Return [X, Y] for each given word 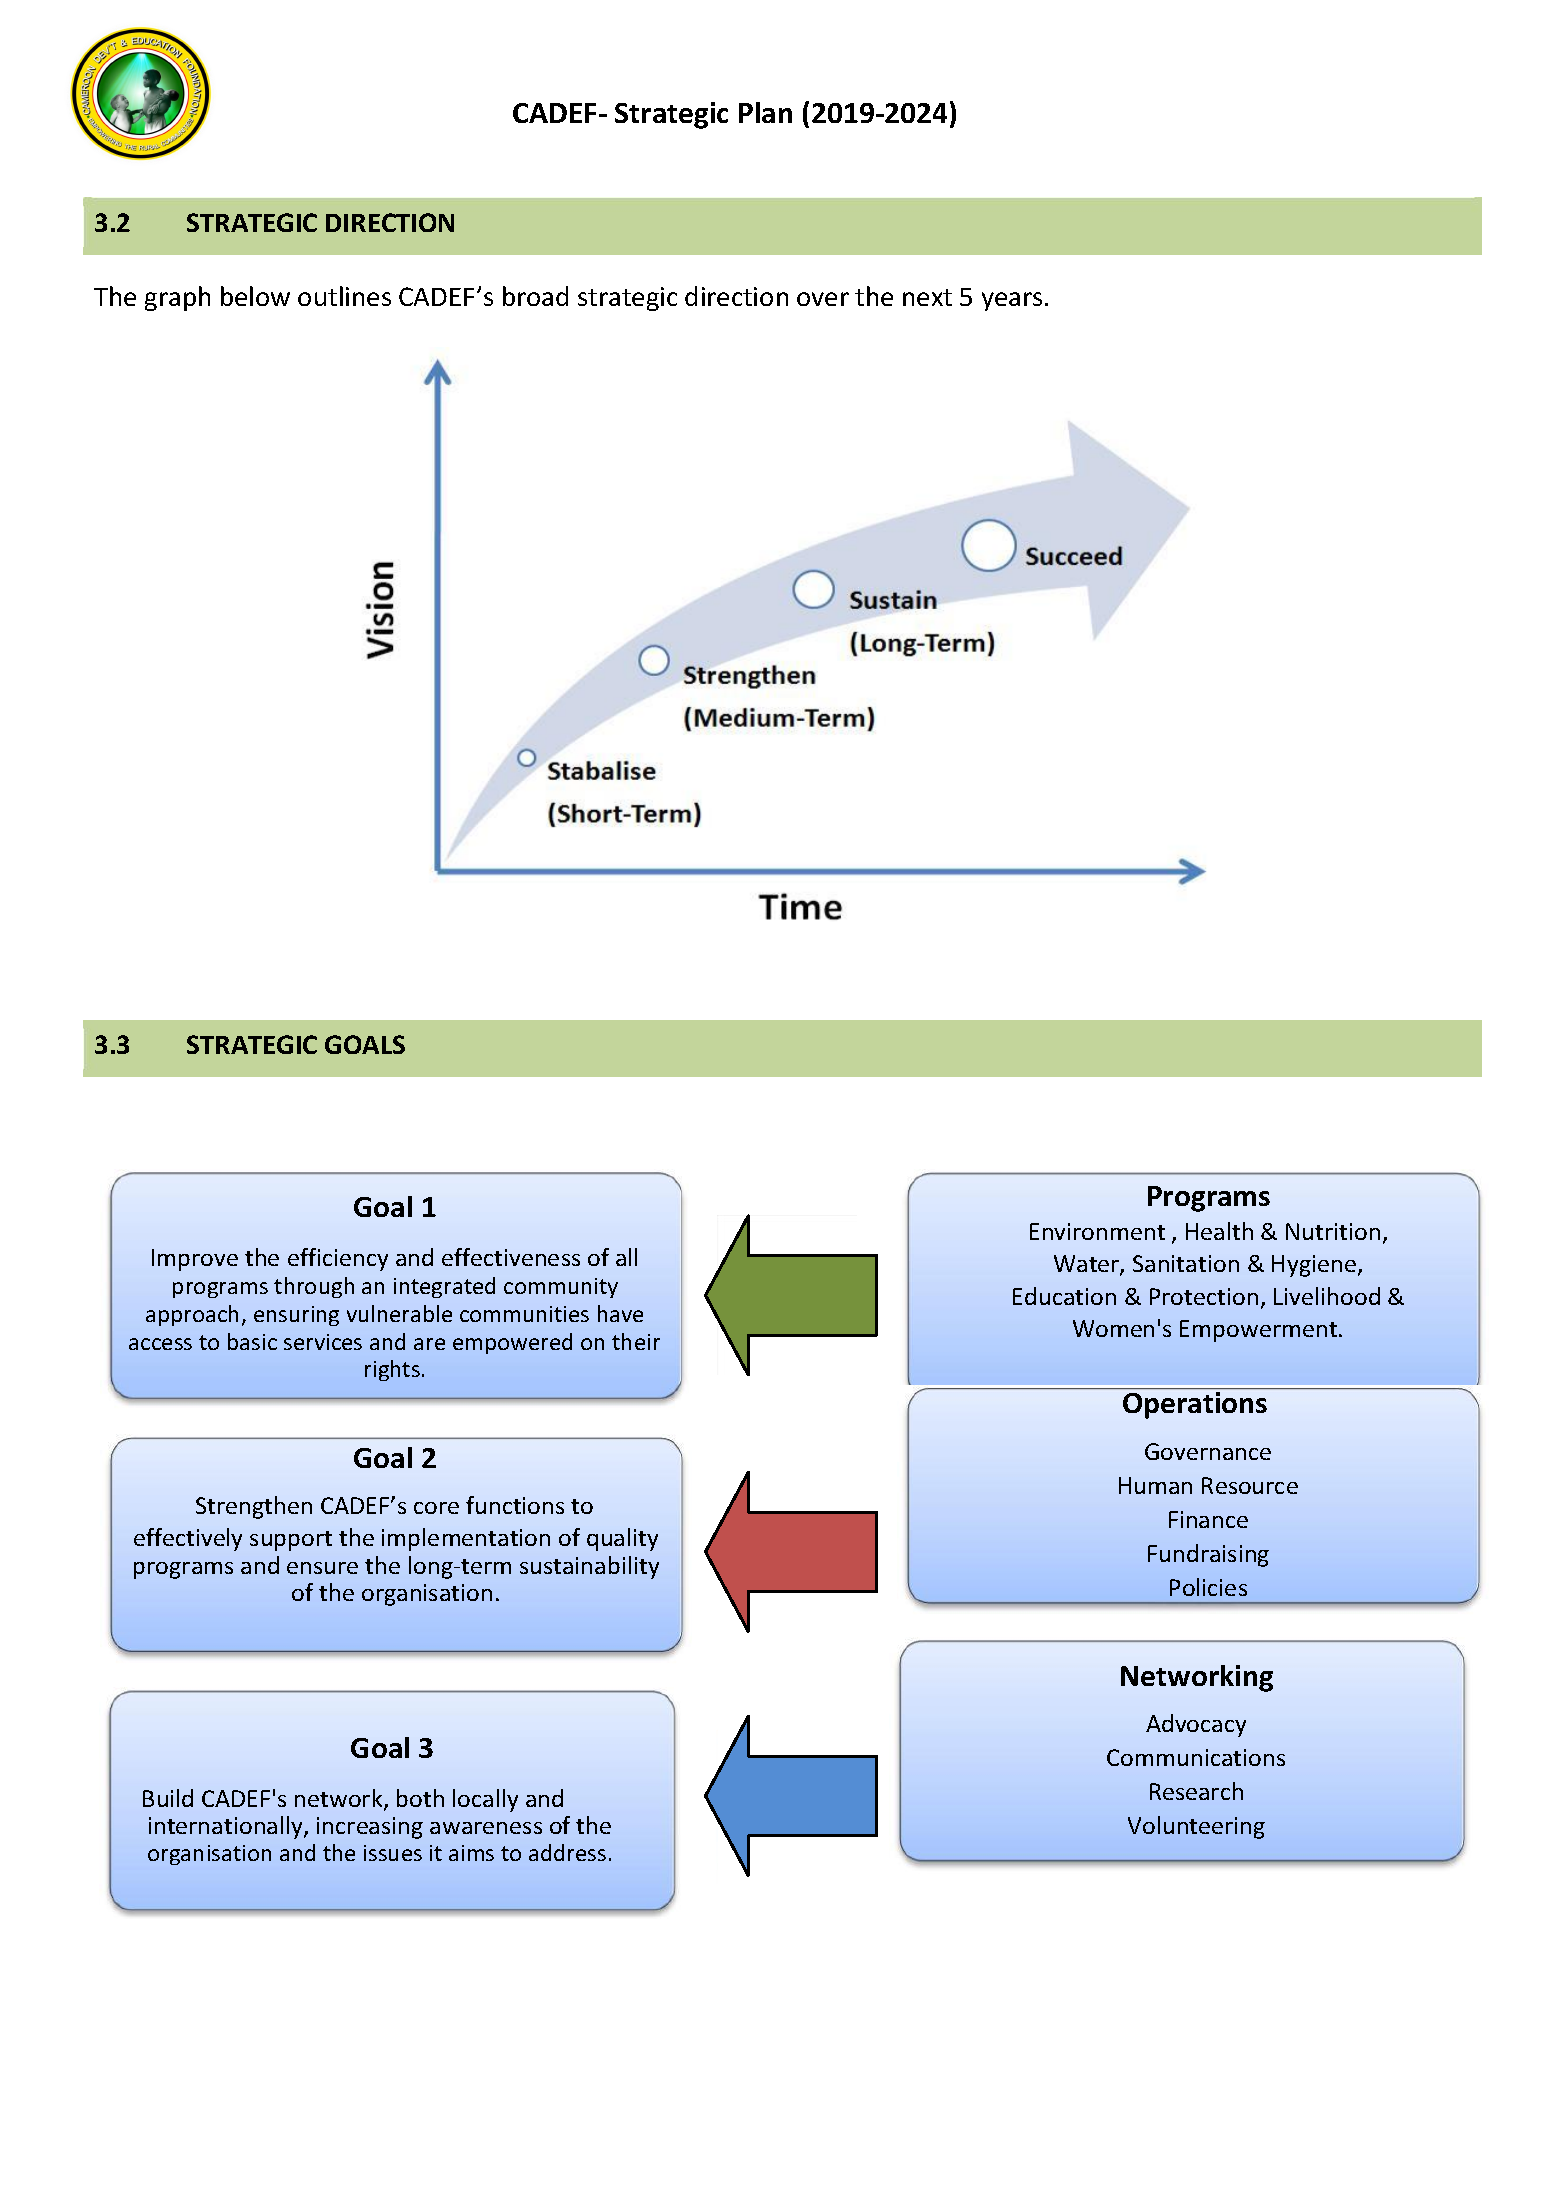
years [1012, 301]
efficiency [338, 1259]
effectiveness [511, 1257]
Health [1219, 1231]
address [567, 1852]
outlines [344, 296]
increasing [370, 1828]
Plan [765, 112]
